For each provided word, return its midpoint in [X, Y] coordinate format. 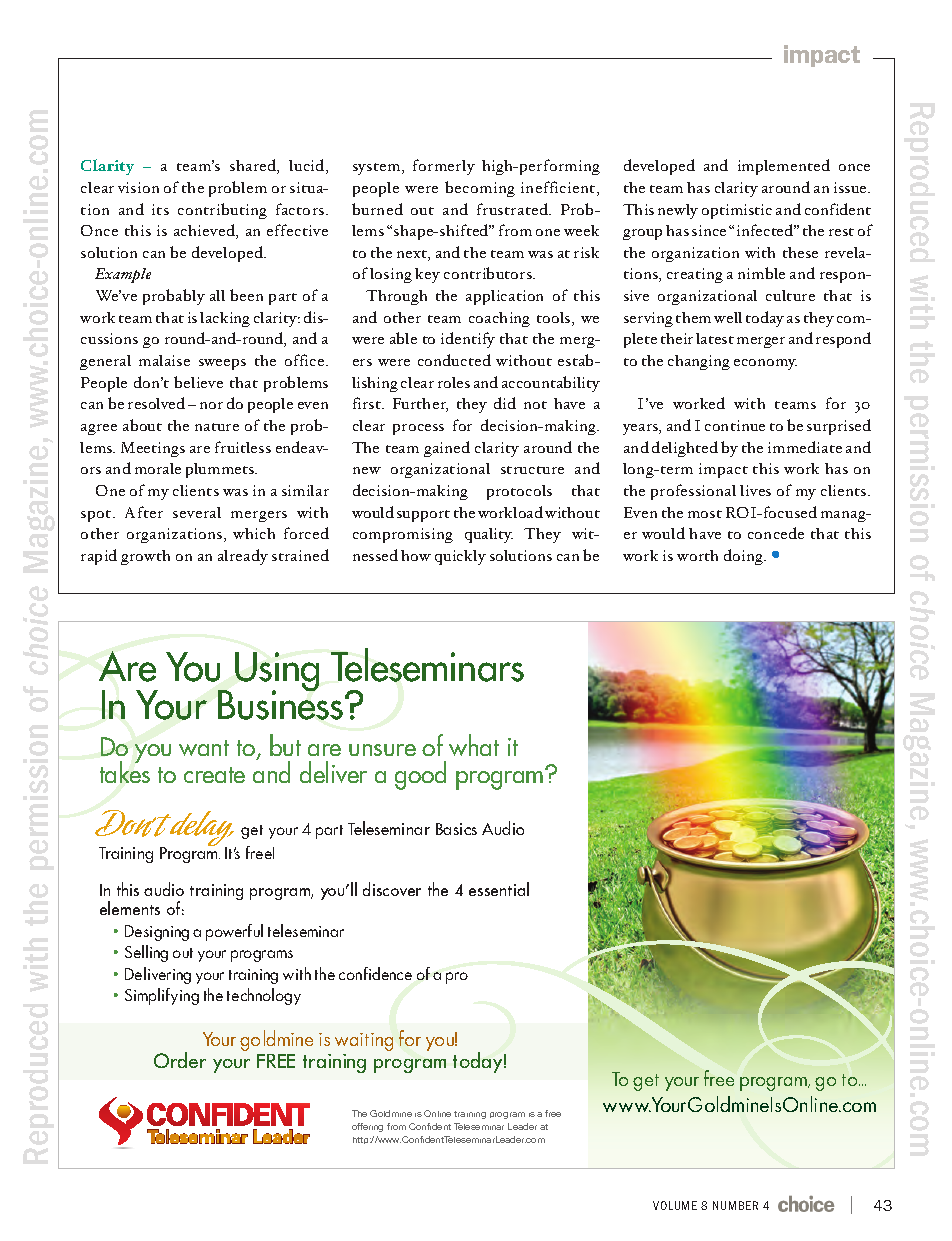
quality [489, 535]
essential [499, 889]
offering [367, 1127]
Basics [456, 829]
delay [201, 830]
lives [755, 490]
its [160, 209]
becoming [480, 189]
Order [180, 1060]
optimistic [737, 211]
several [197, 512]
